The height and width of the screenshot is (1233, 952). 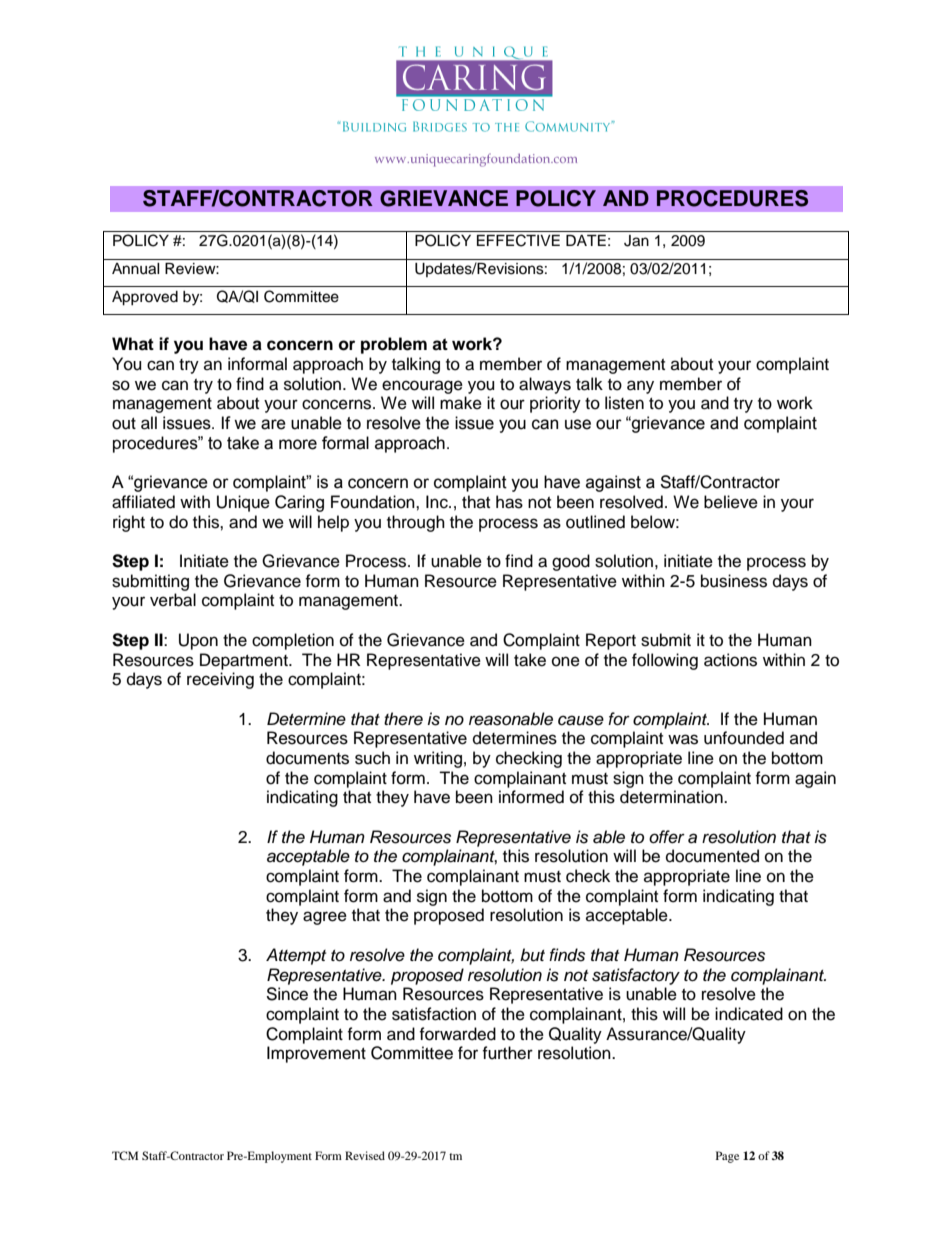 What do you see at coordinates (365, 1155) in the screenshot?
I see `Revised` at bounding box center [365, 1155].
